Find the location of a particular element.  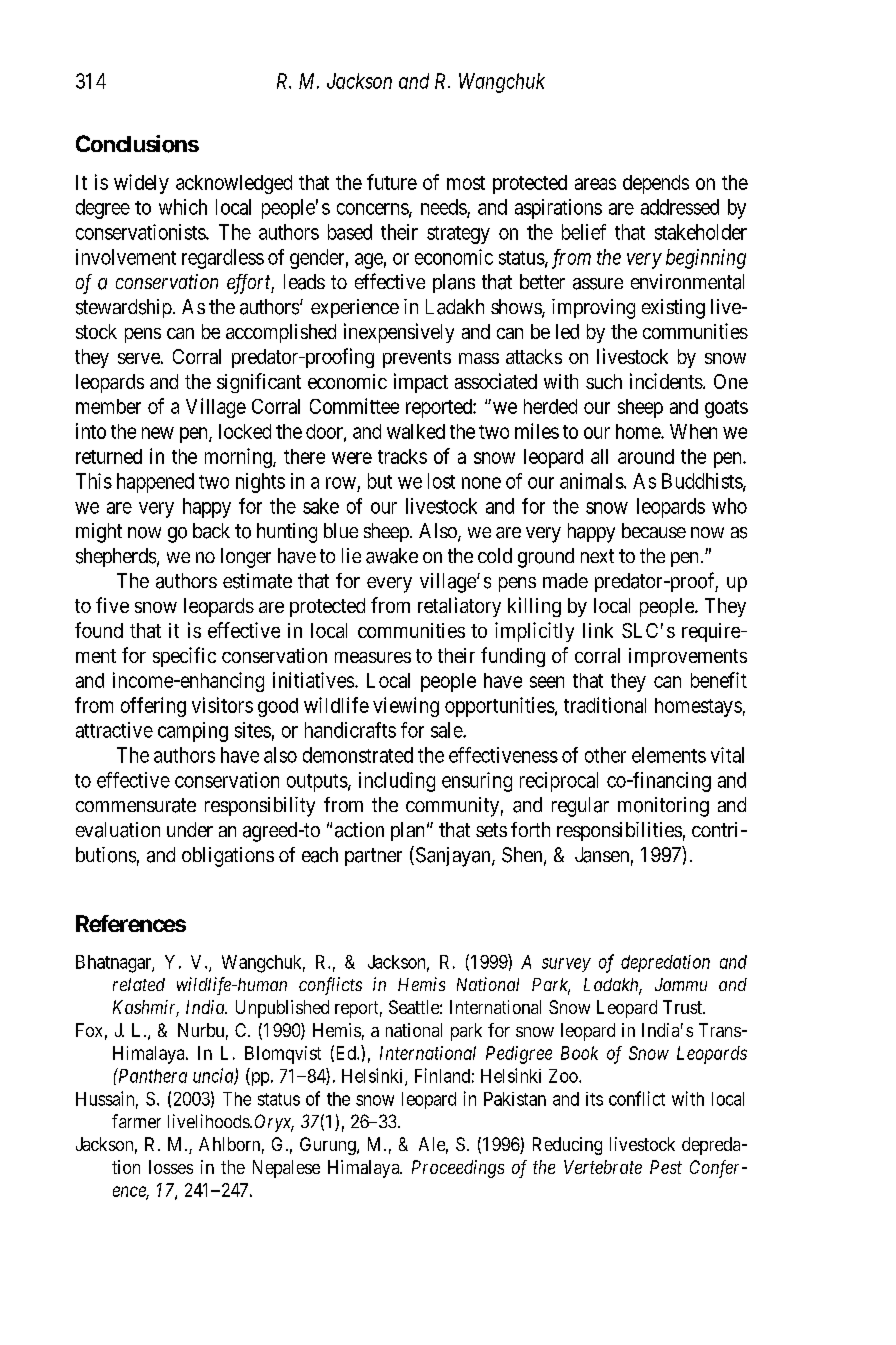

link is located at coordinates (598, 630).
